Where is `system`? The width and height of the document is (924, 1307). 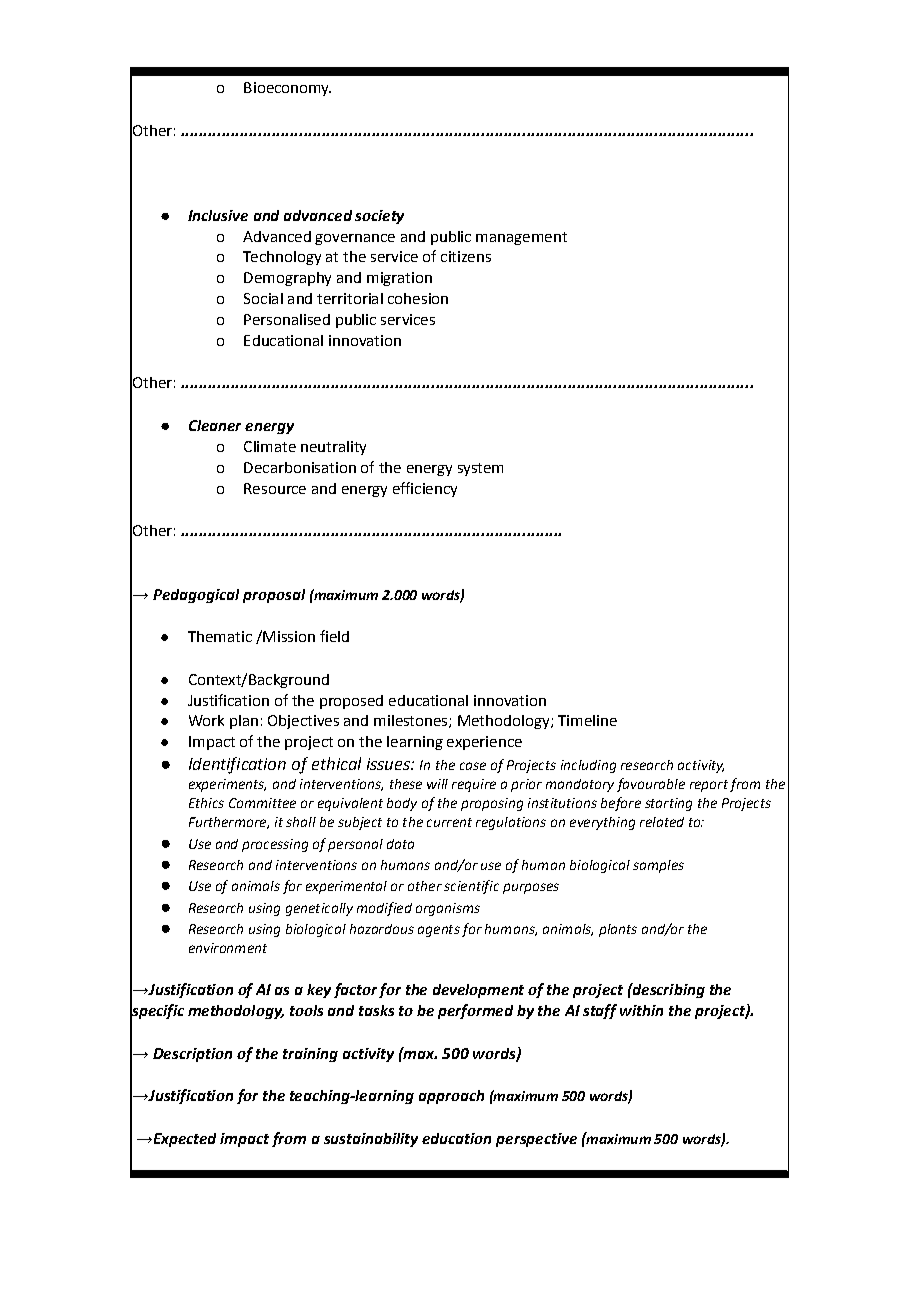 system is located at coordinates (480, 469).
